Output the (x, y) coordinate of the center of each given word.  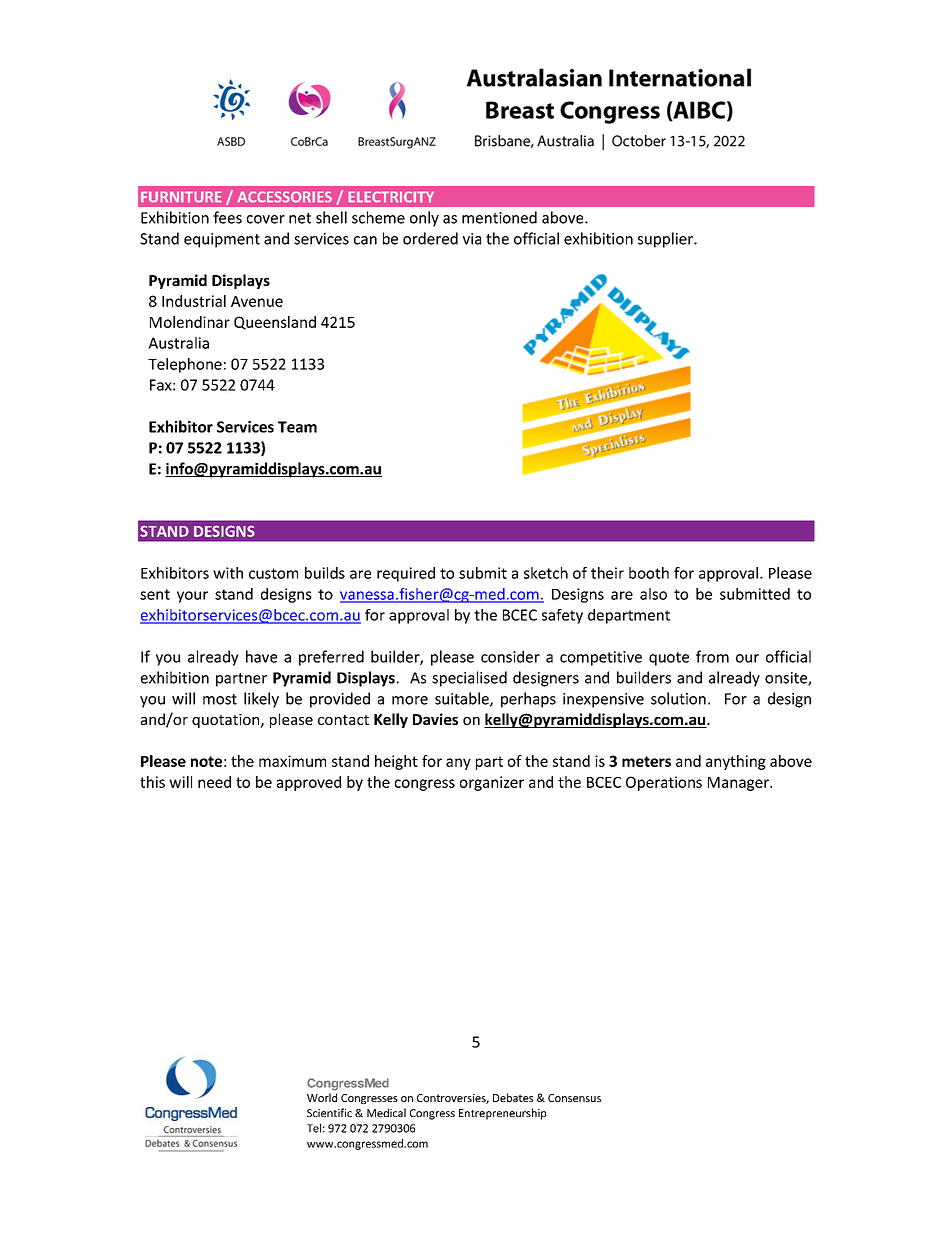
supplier (666, 240)
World (322, 1097)
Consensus (574, 1098)
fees (227, 217)
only (424, 219)
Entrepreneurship (502, 1114)
